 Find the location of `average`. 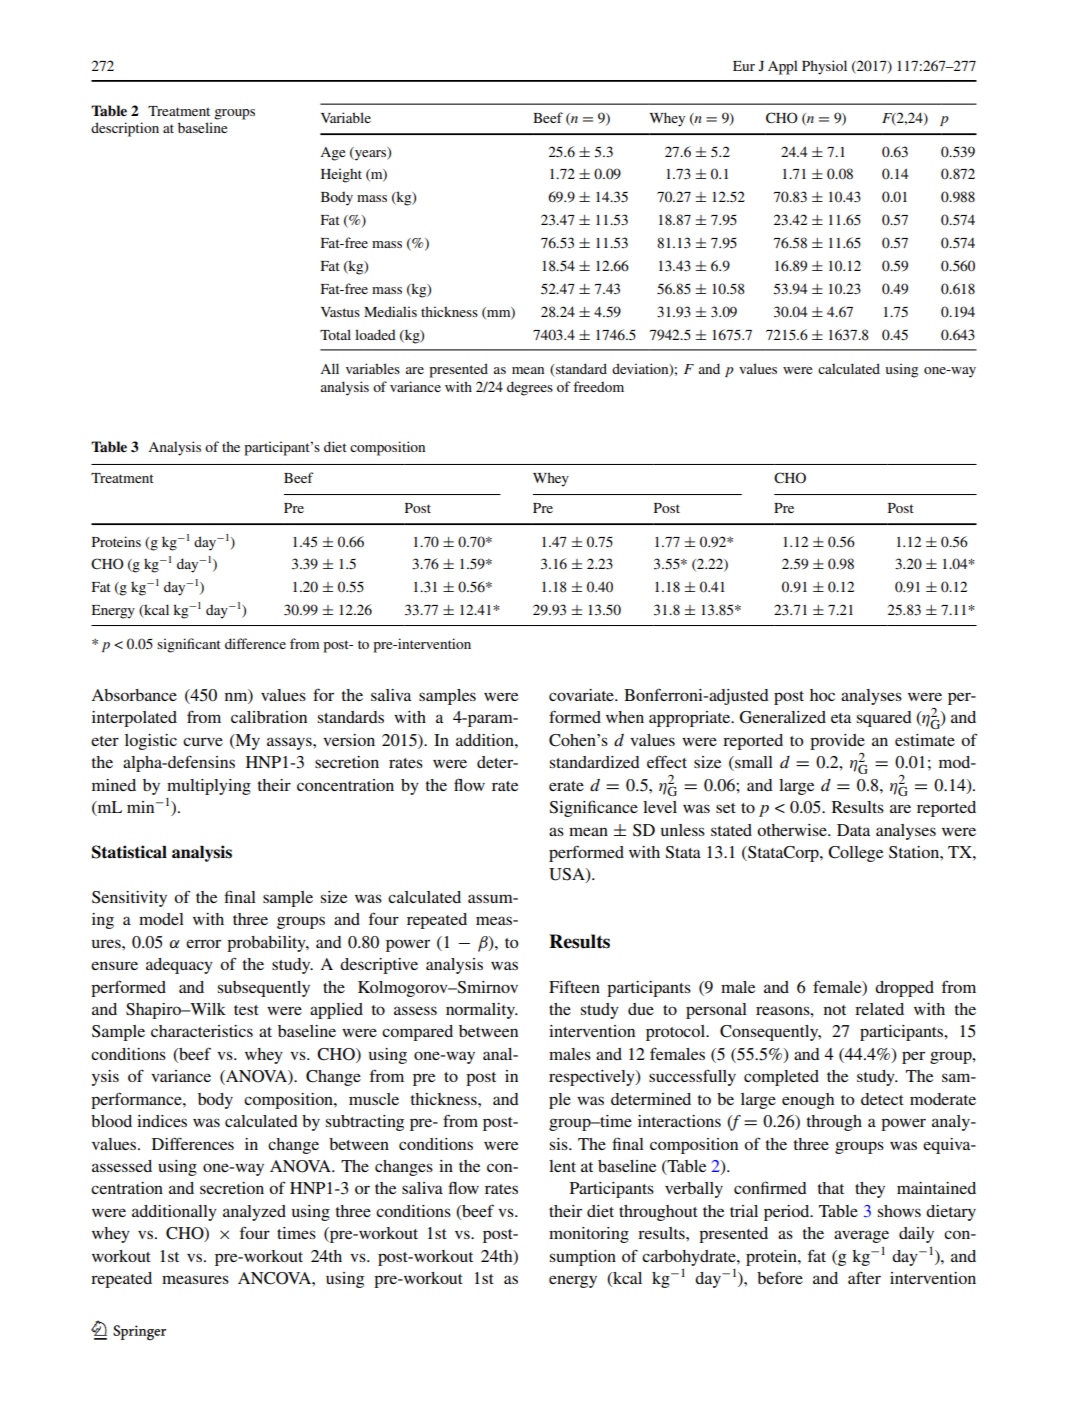

average is located at coordinates (861, 1236).
